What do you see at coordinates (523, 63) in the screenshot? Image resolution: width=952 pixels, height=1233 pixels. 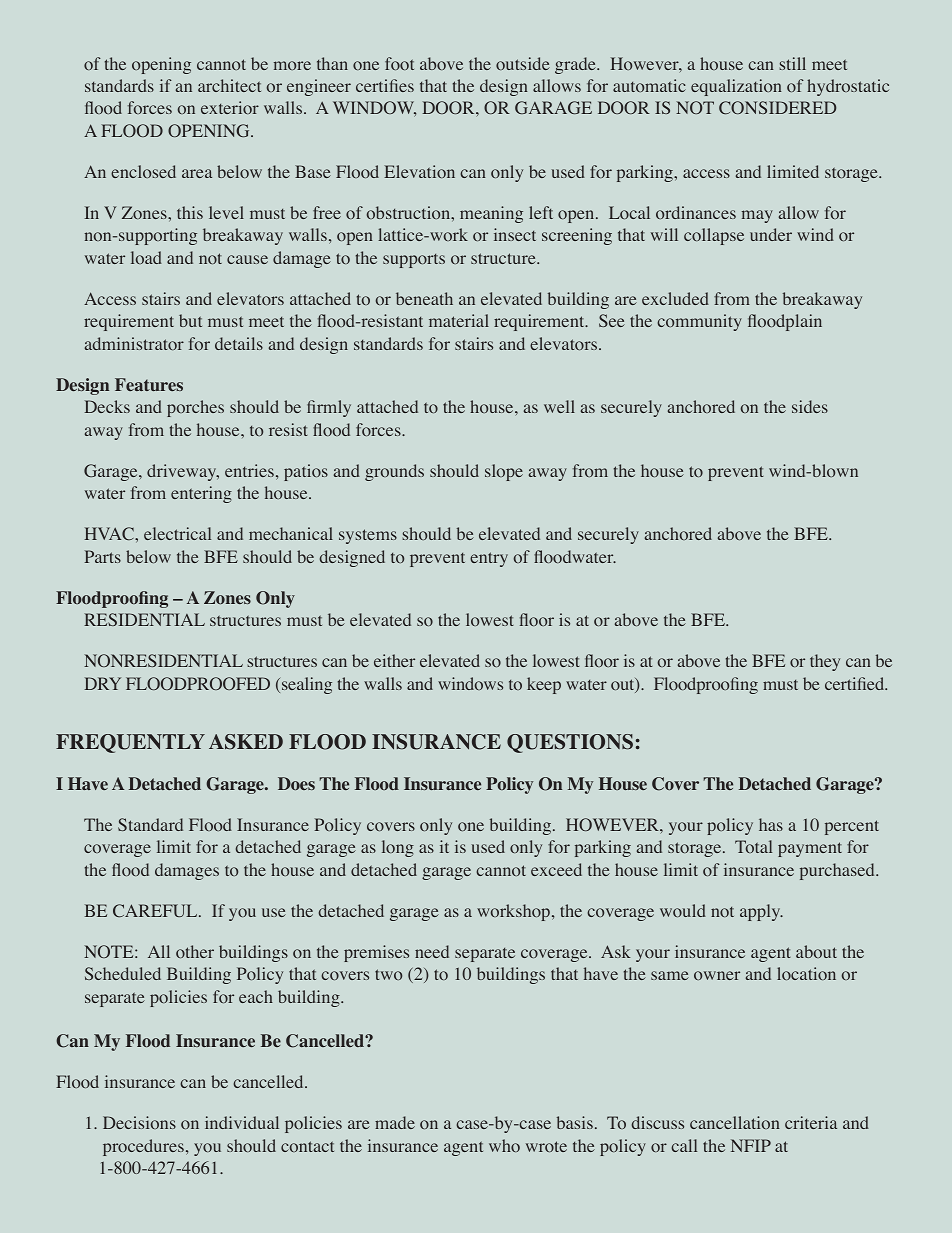 I see `outside` at bounding box center [523, 63].
